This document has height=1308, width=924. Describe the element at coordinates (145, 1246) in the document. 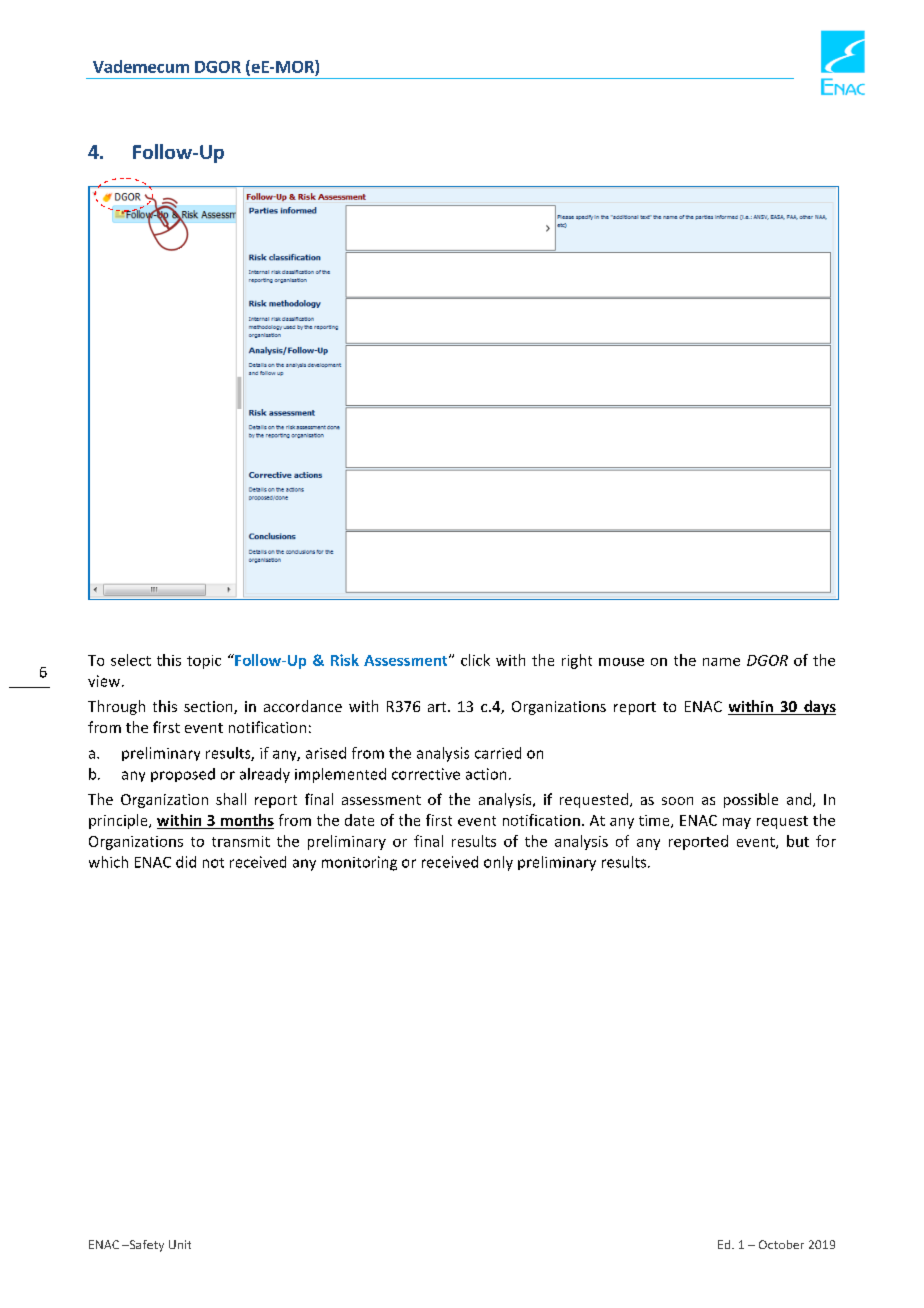

I see `Safety` at that location.
